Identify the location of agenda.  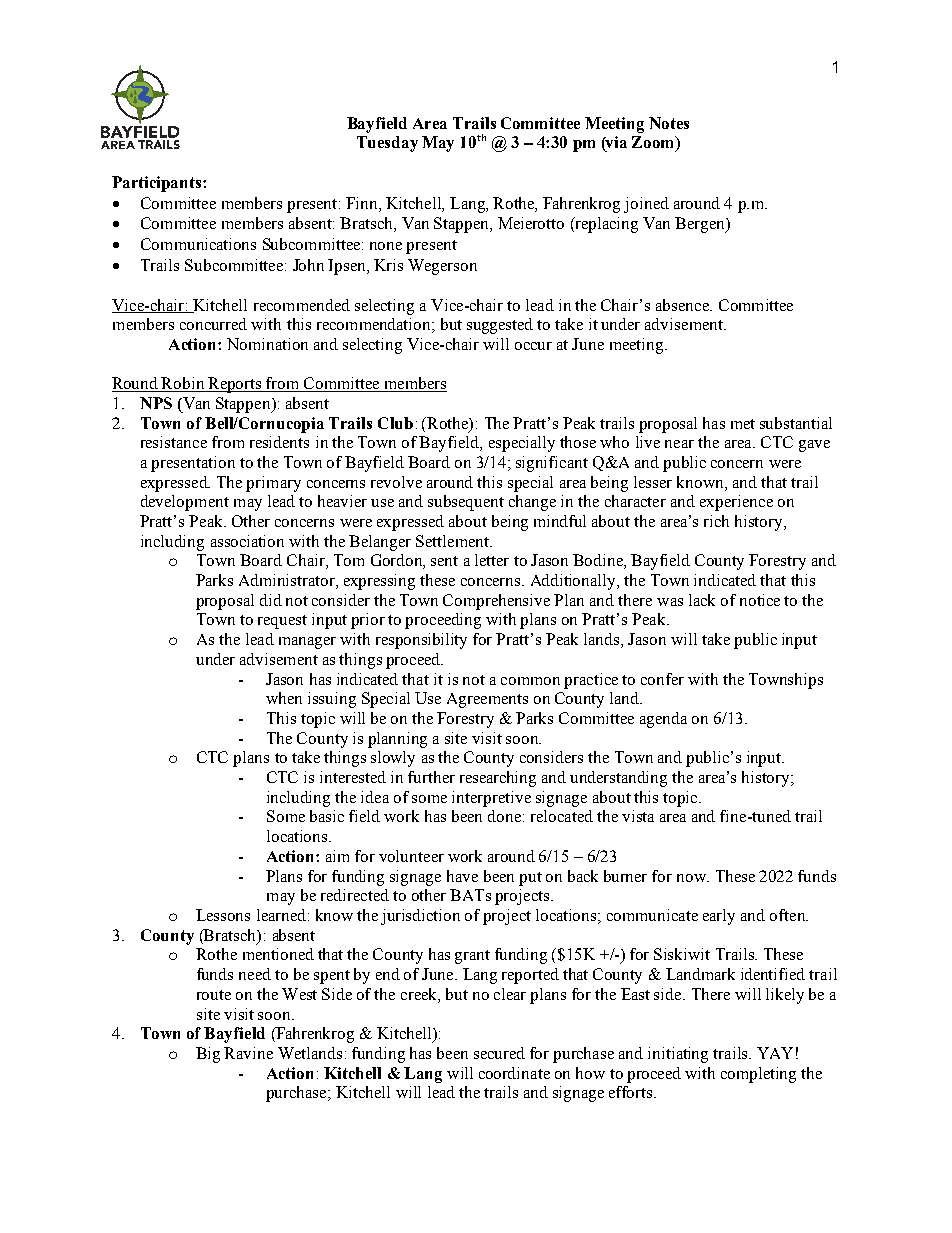
(663, 720).
